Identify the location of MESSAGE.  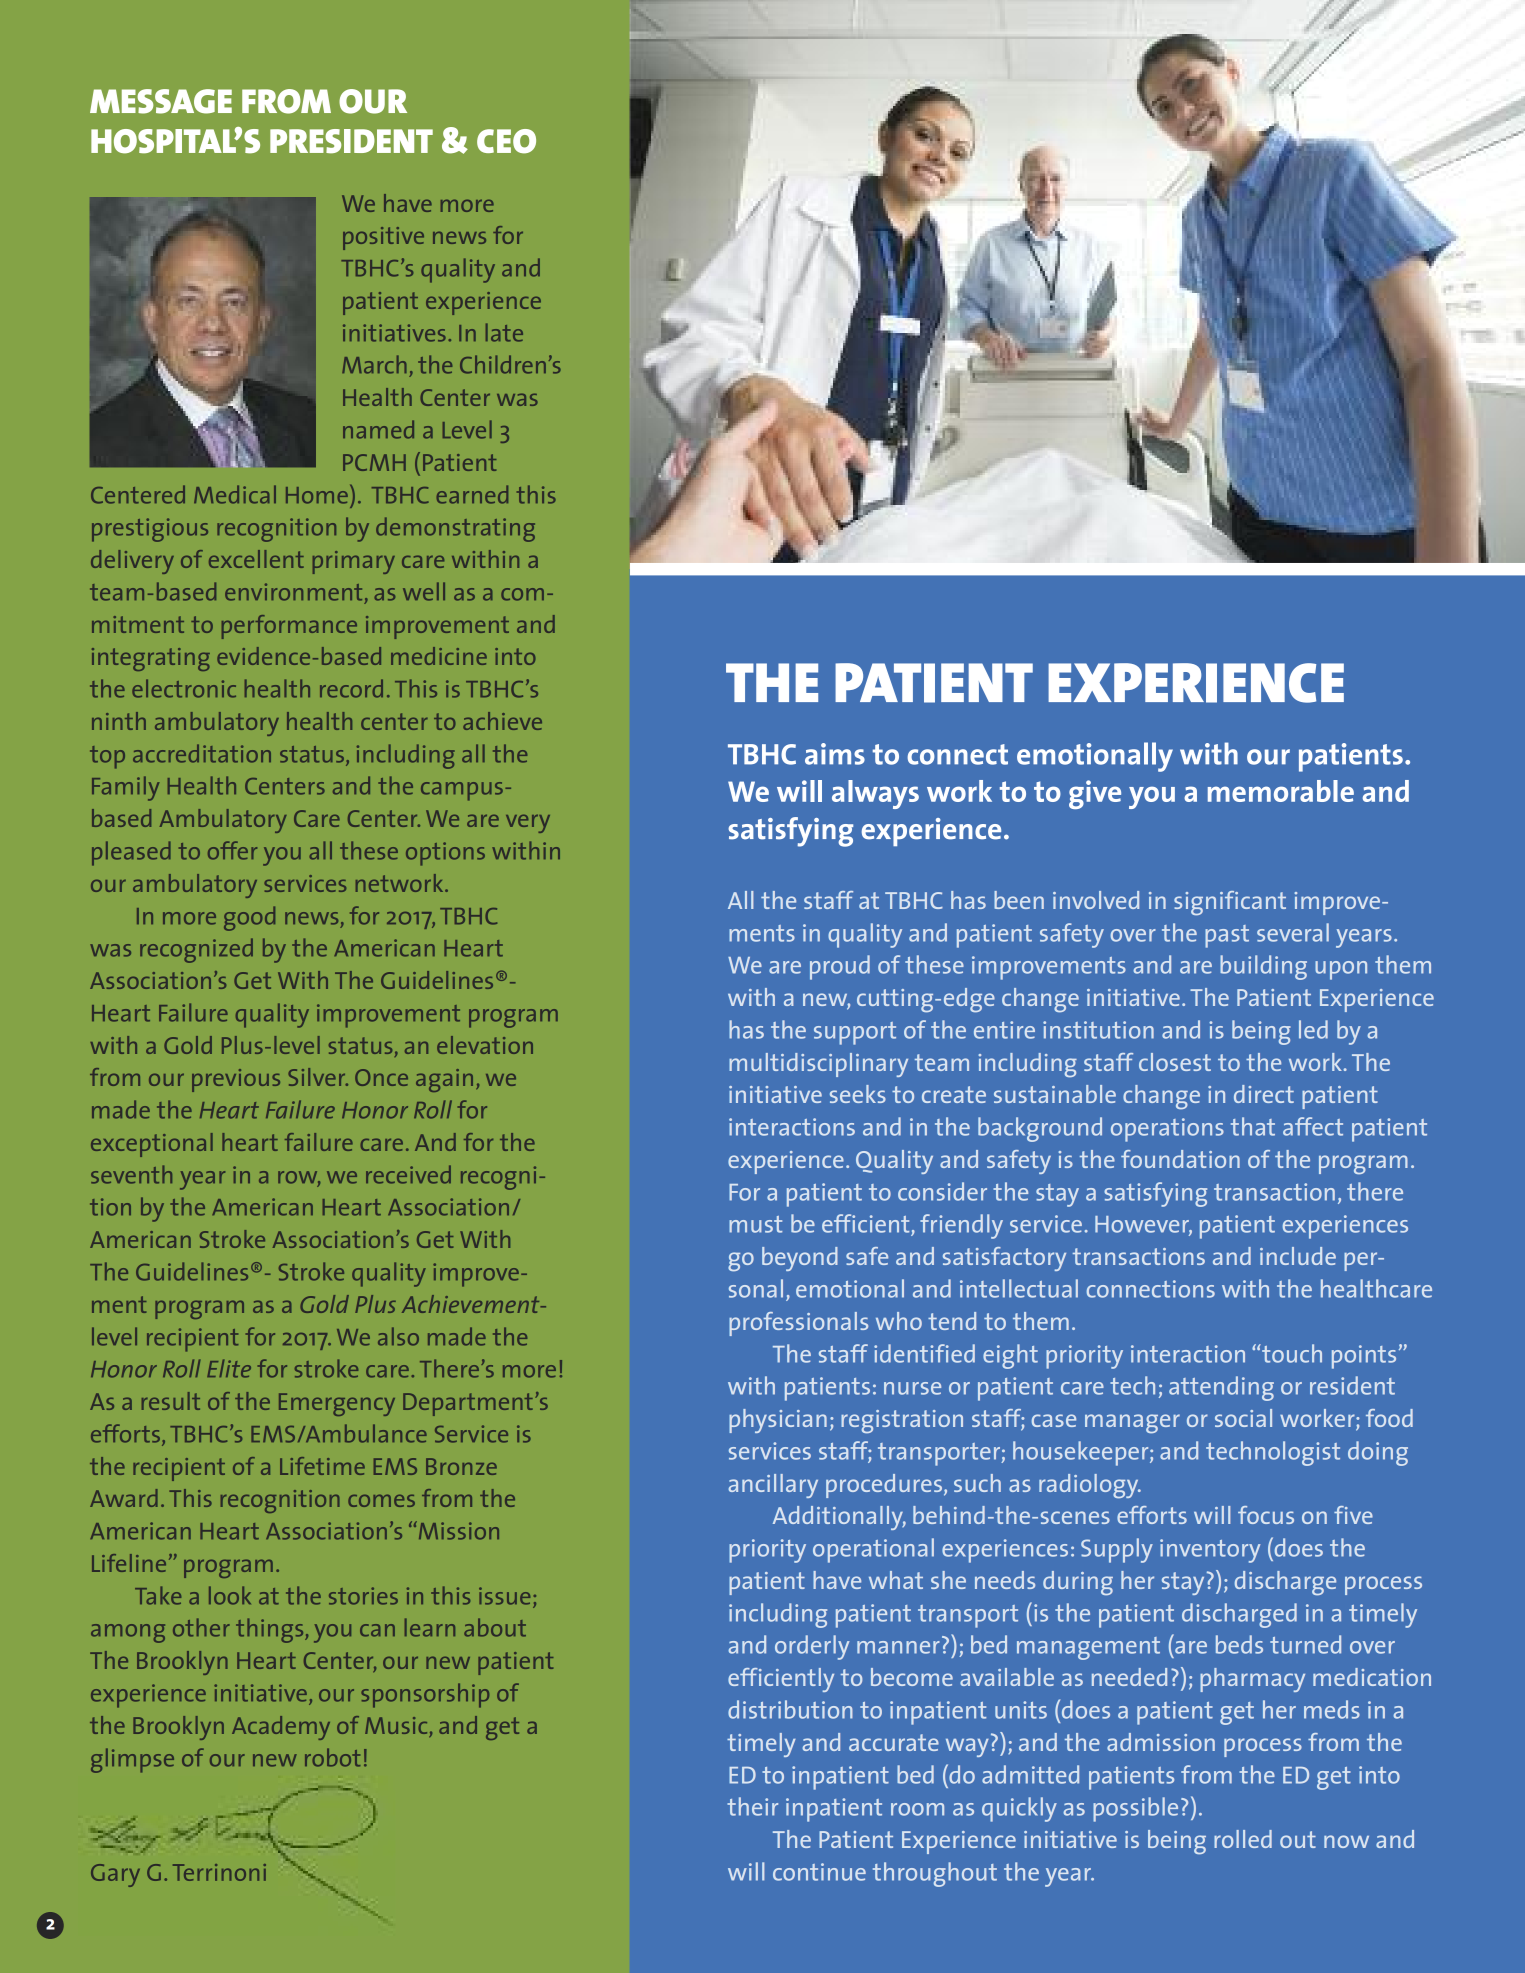
(161, 101).
